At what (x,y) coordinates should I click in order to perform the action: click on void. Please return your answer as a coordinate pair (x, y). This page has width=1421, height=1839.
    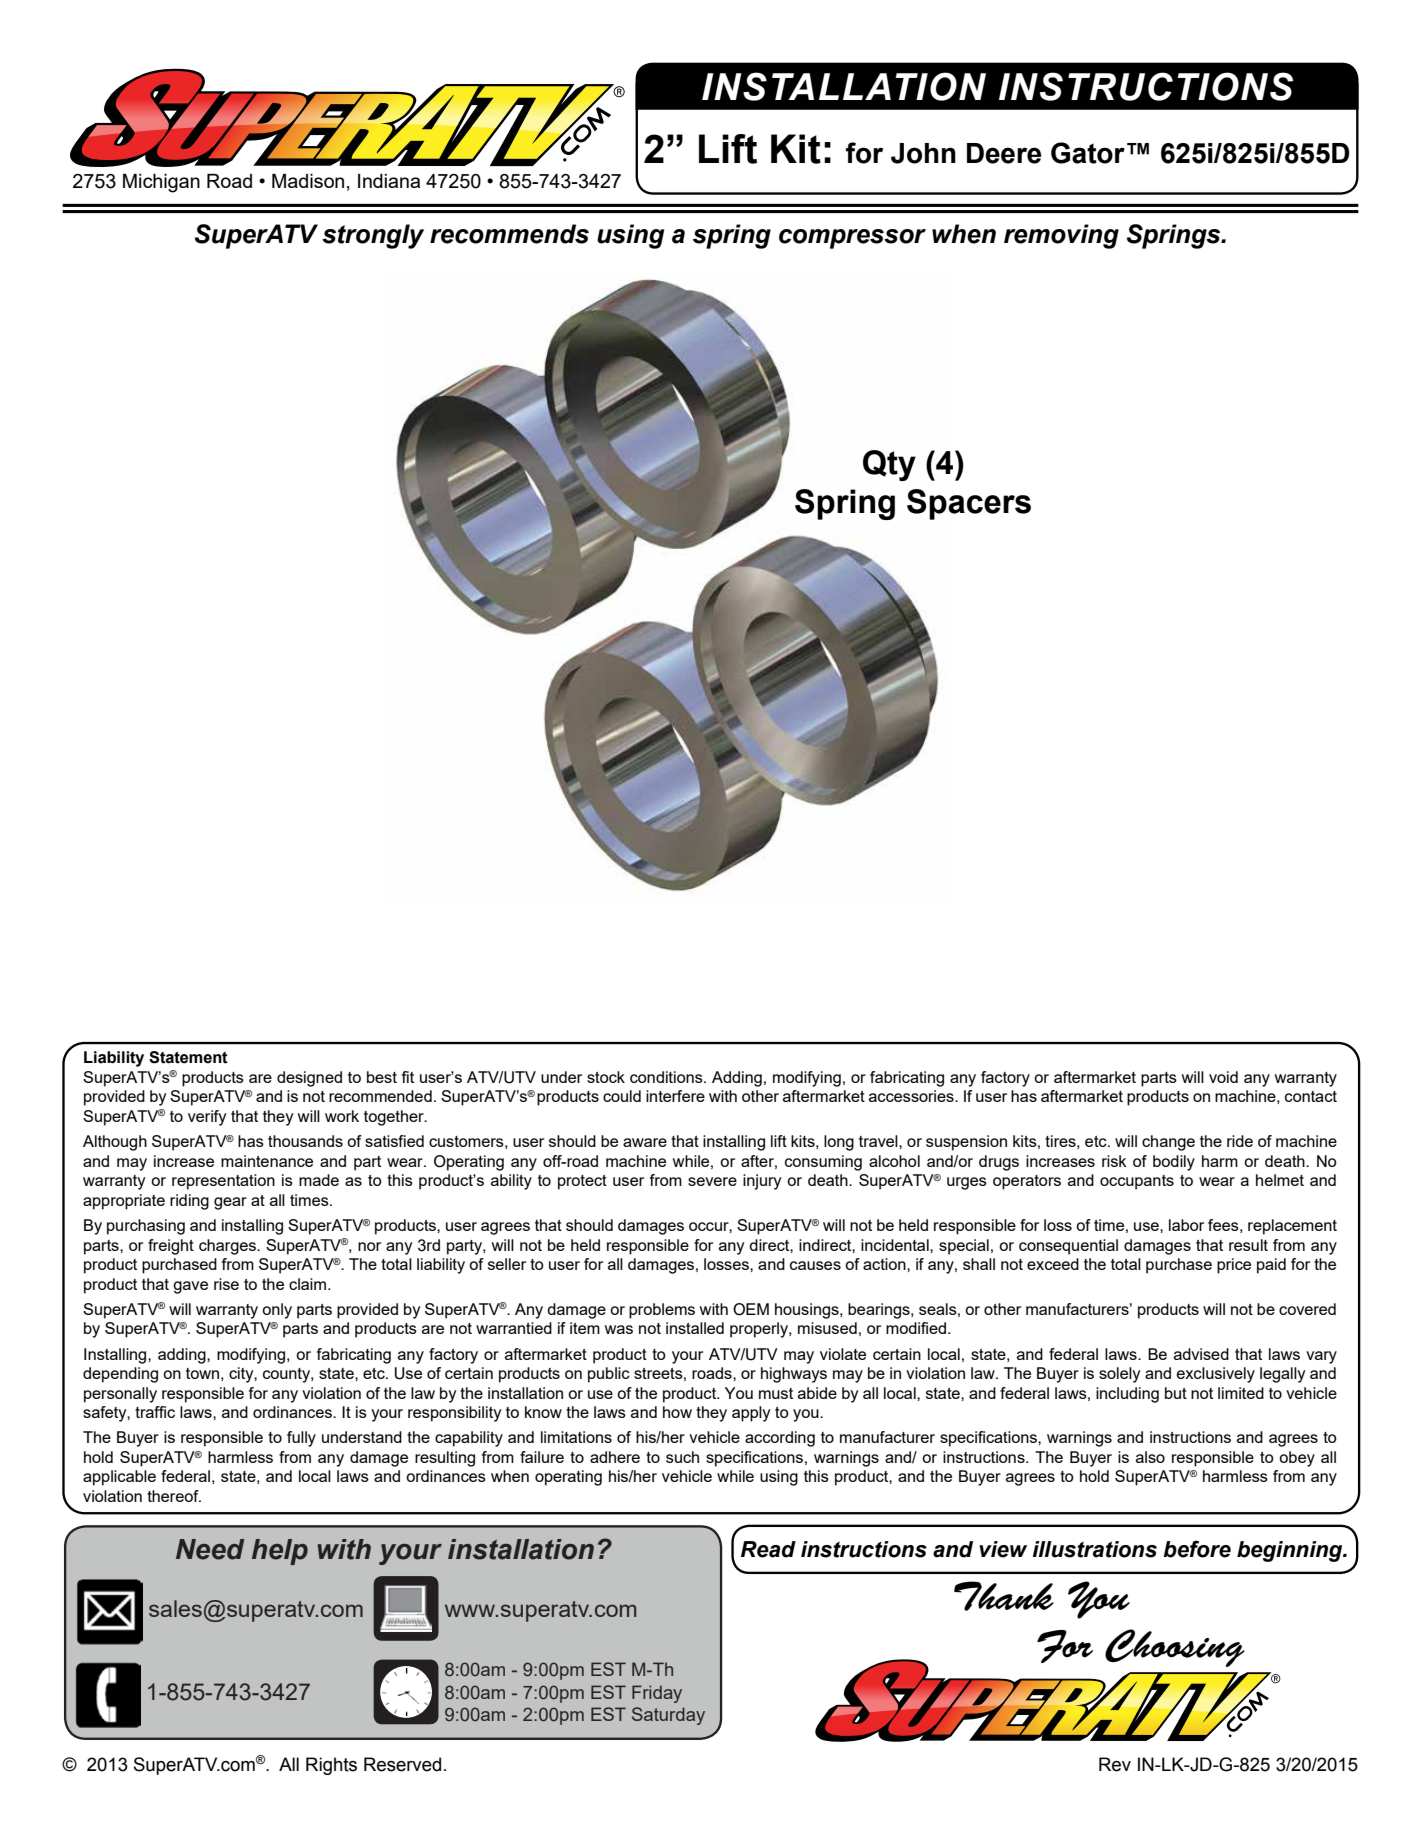
    Looking at the image, I should click on (1223, 1077).
